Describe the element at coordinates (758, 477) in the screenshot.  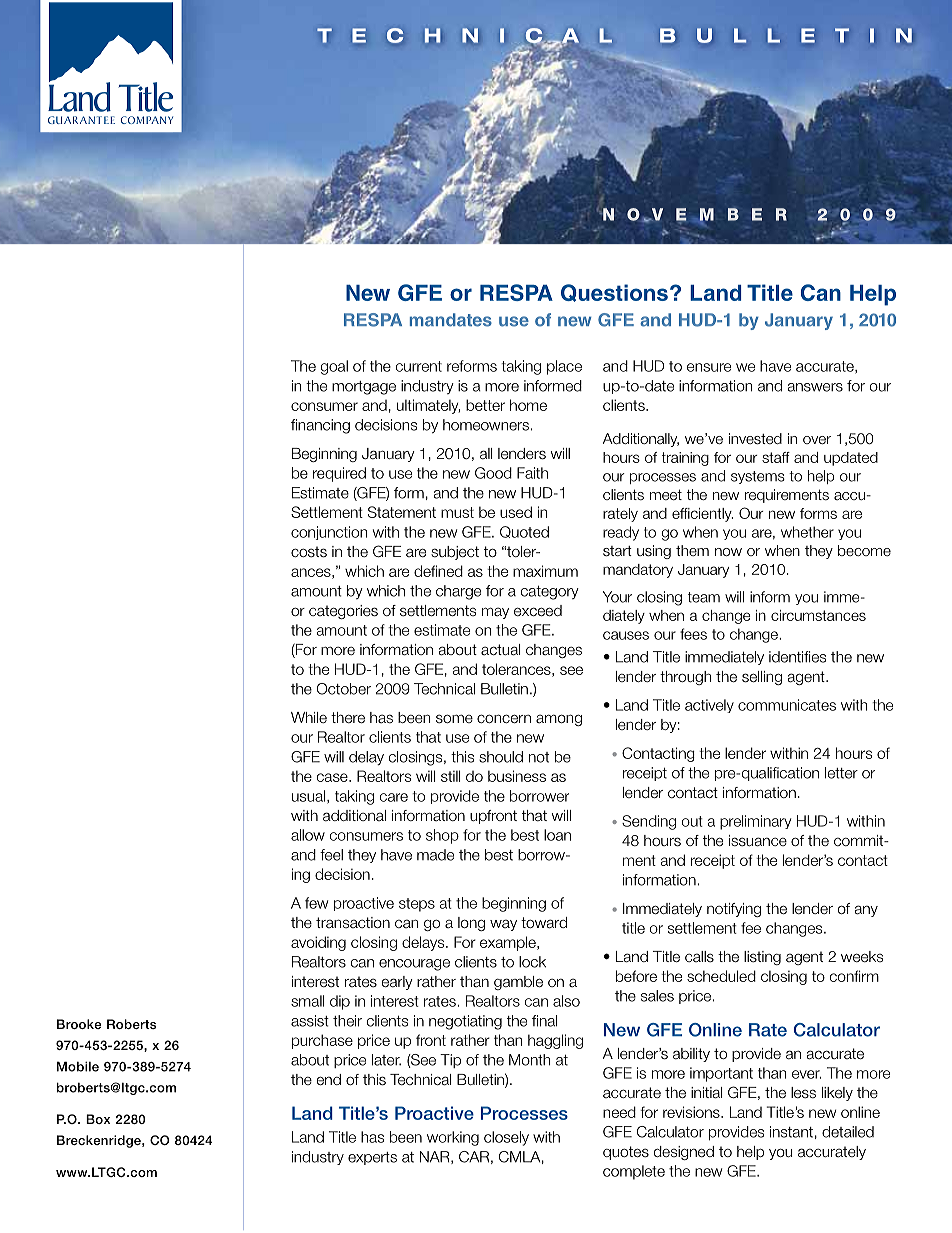
I see `systems` at that location.
